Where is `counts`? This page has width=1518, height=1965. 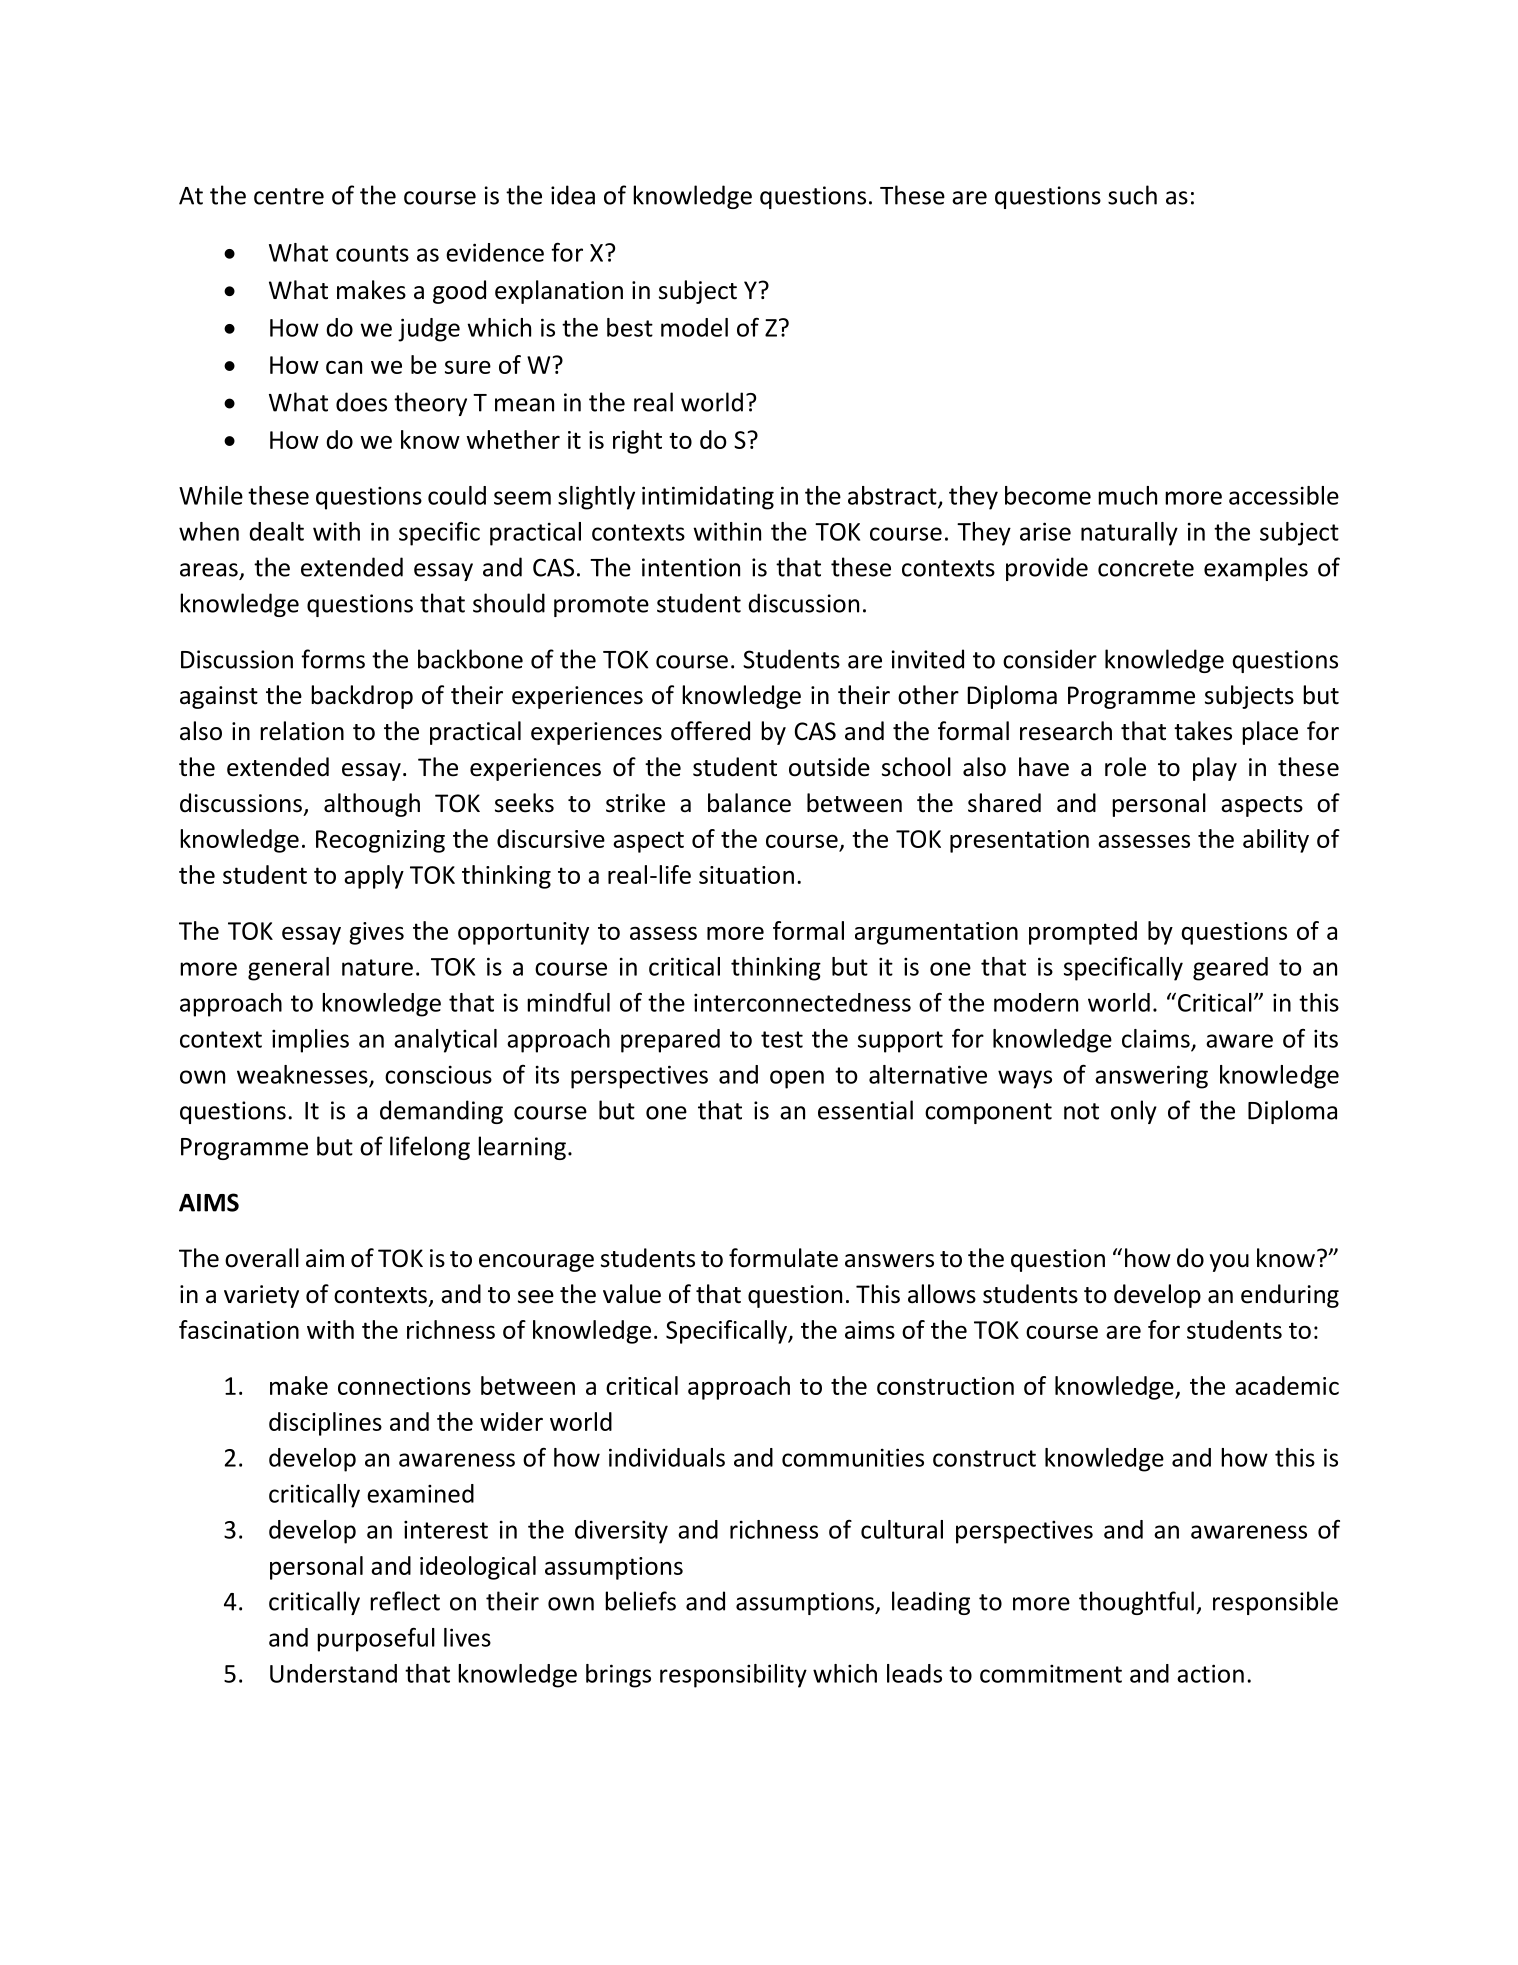 counts is located at coordinates (372, 253).
